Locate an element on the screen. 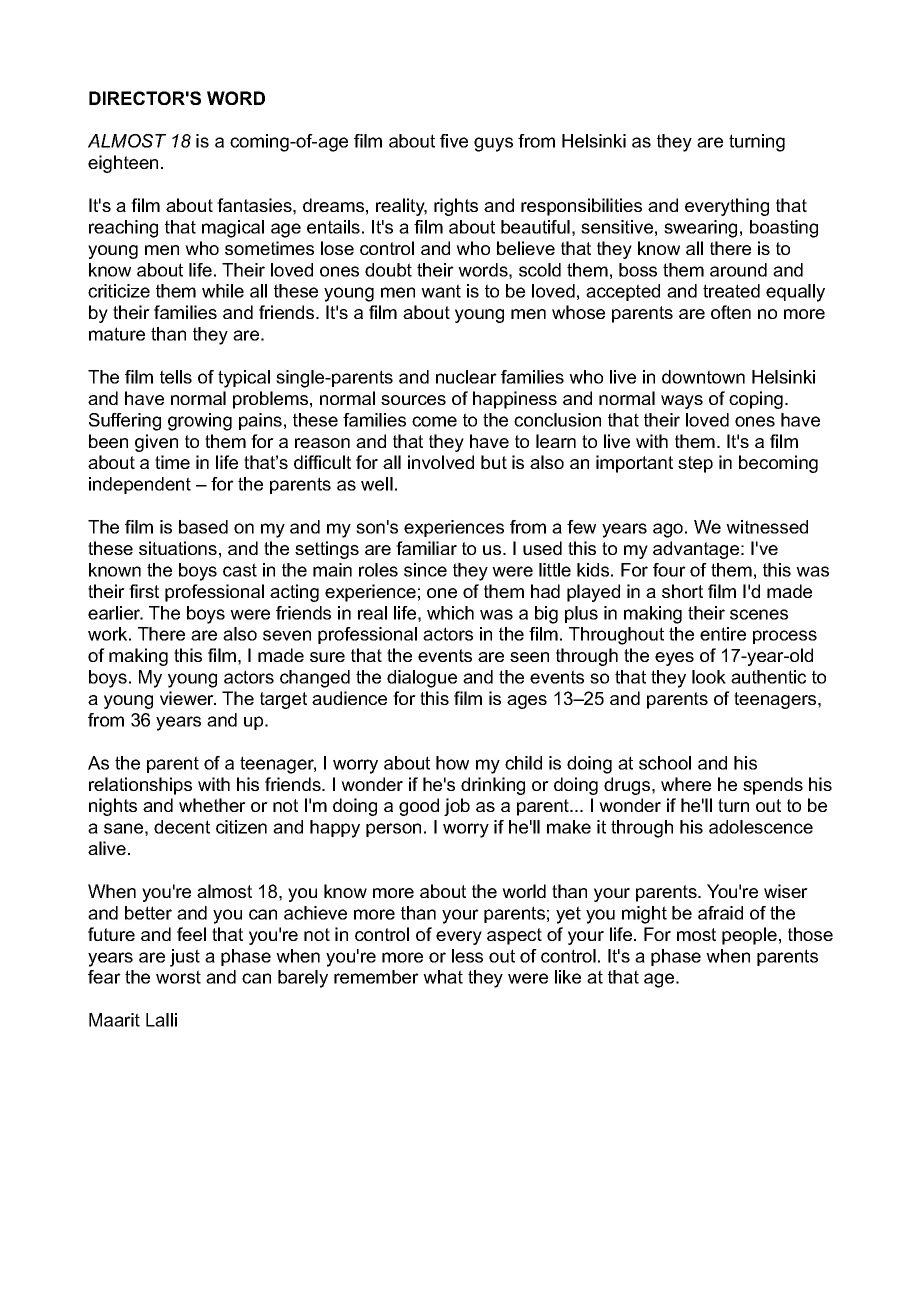 This screenshot has width=924, height=1308. downtown is located at coordinates (703, 377).
